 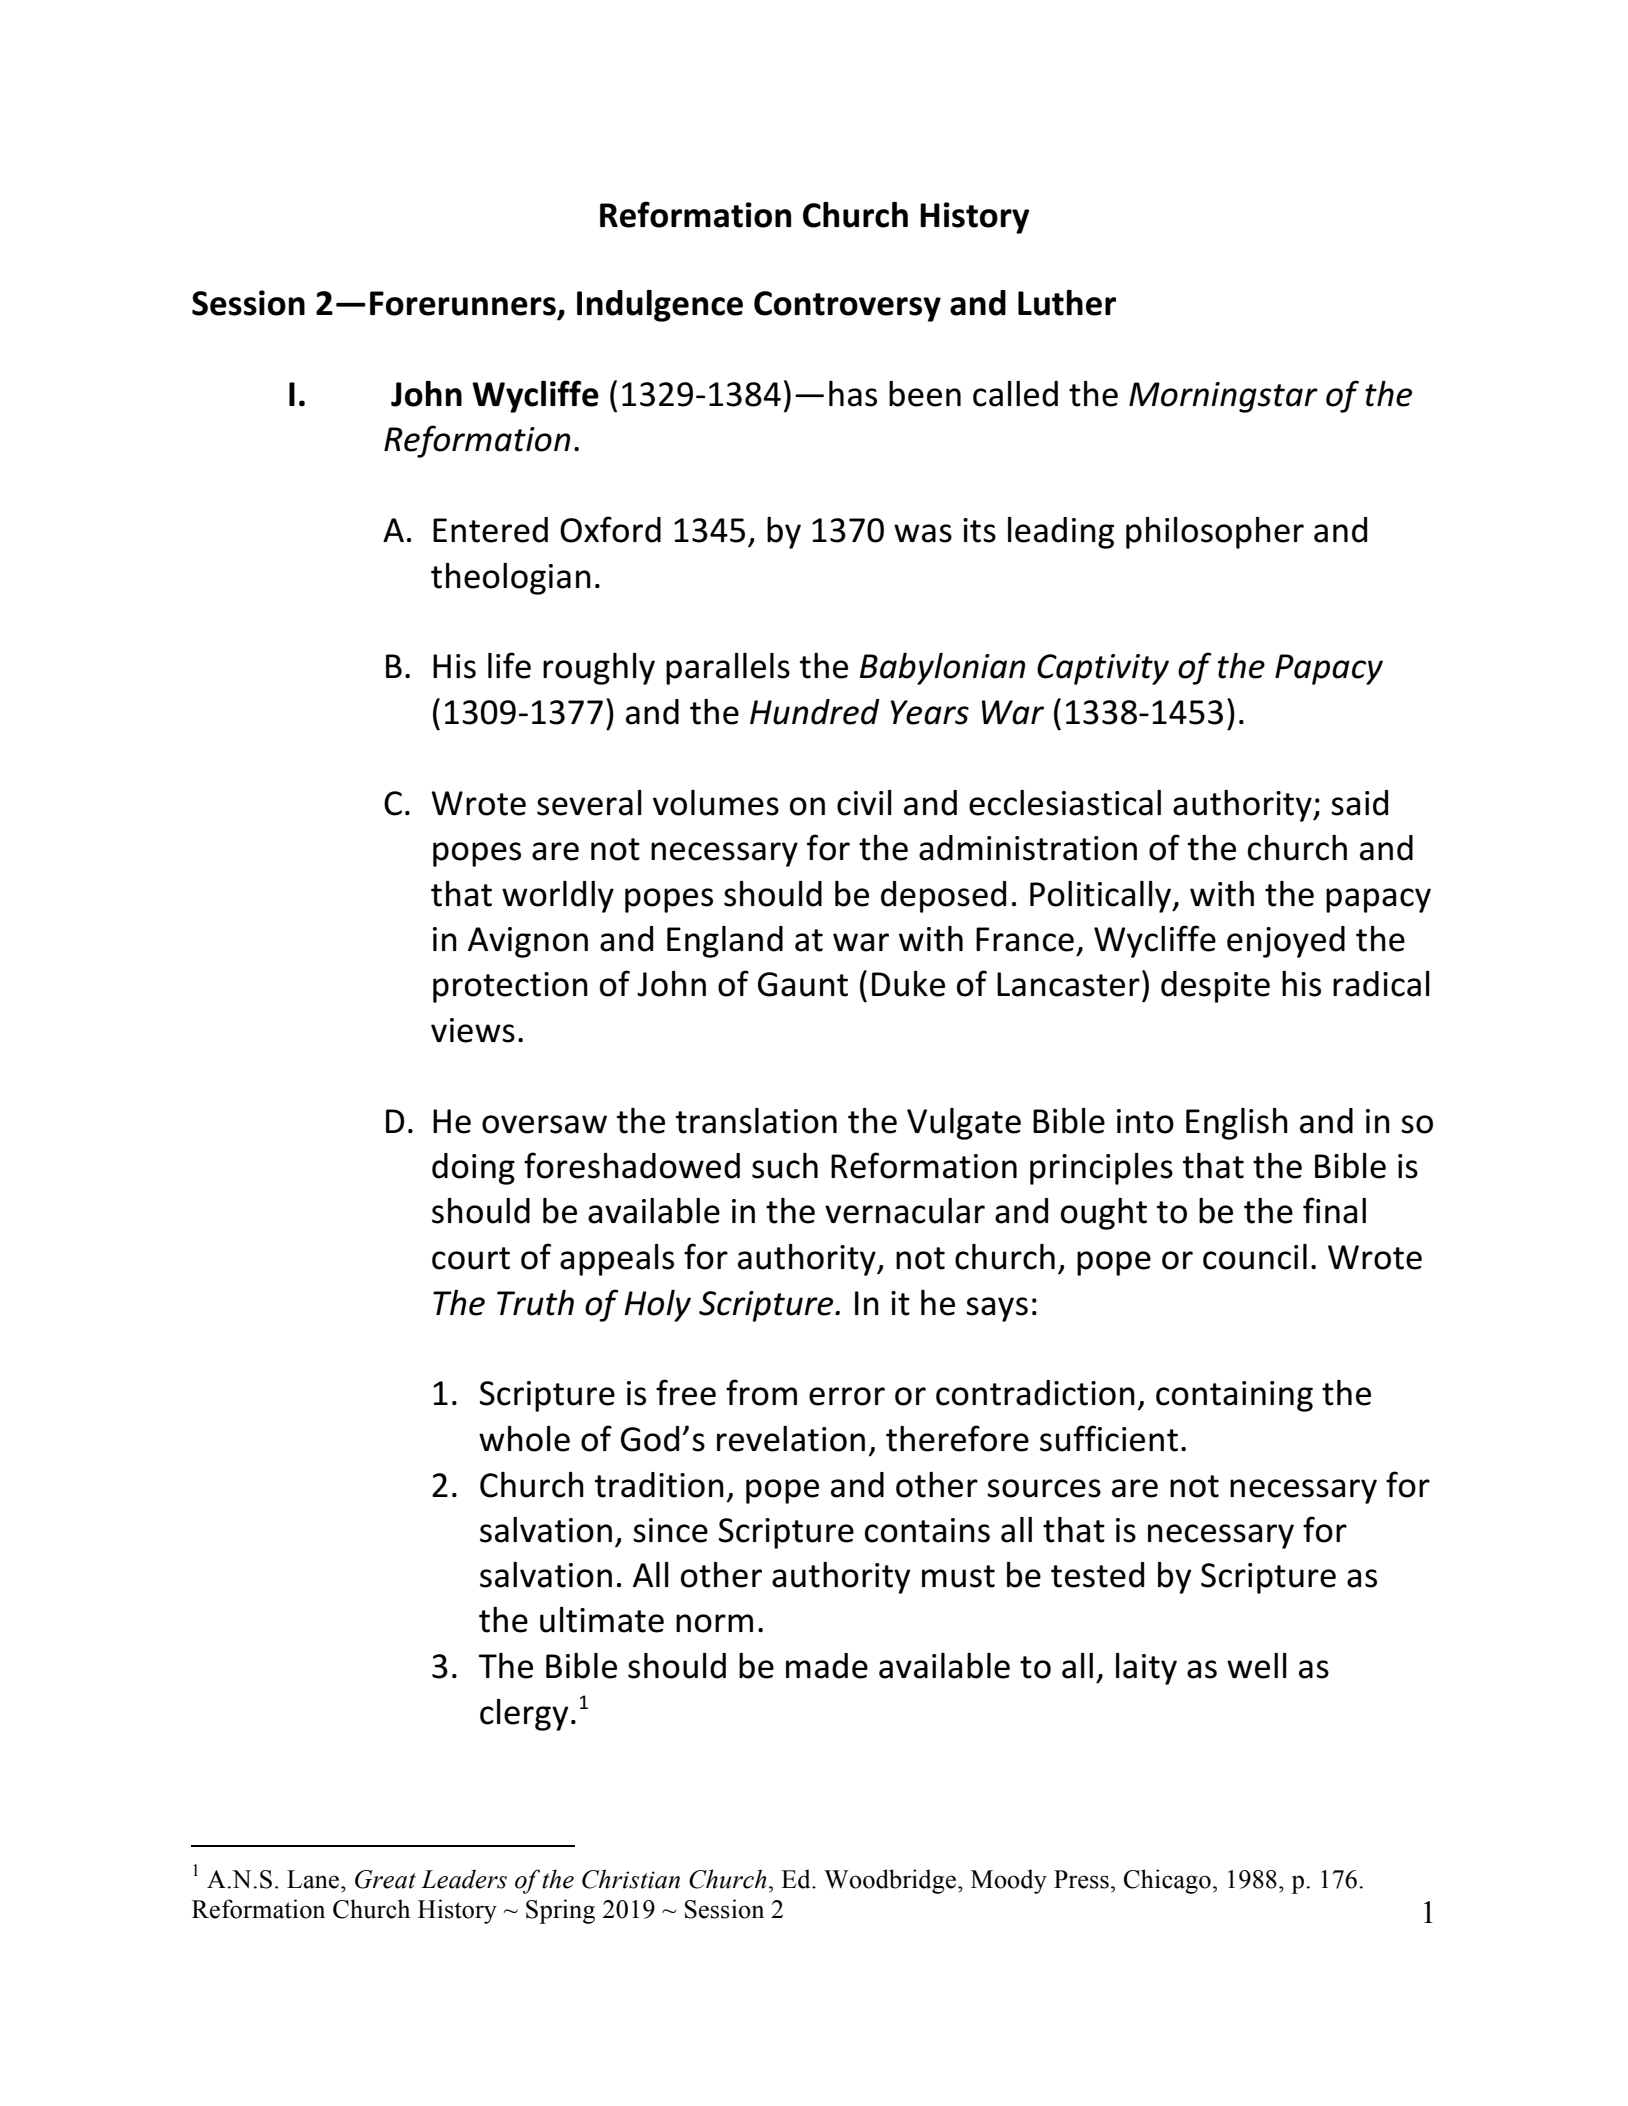 I want to click on Woodbridge, so click(x=891, y=1881).
